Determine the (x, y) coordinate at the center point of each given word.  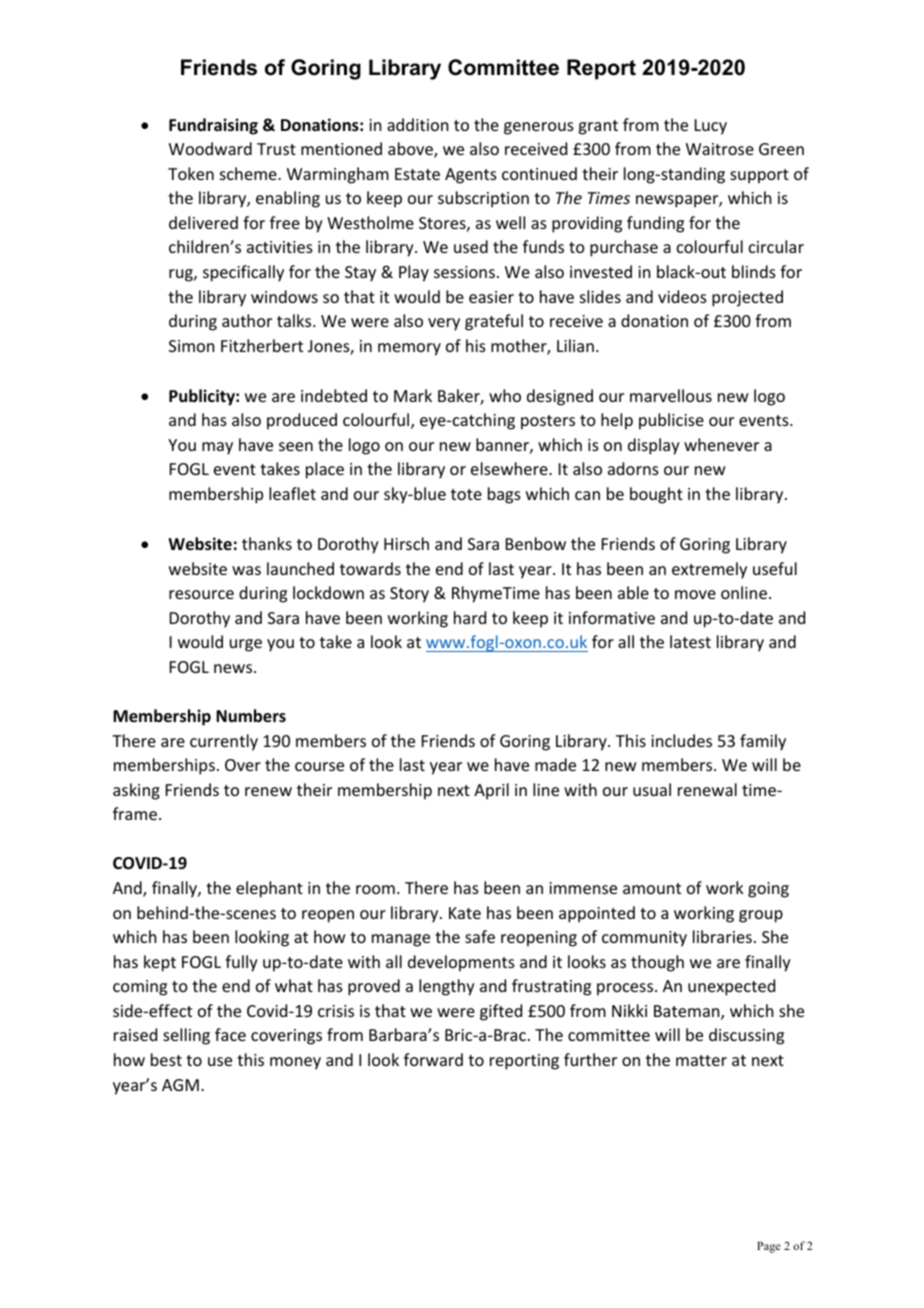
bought (656, 495)
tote (466, 494)
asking (136, 791)
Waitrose (720, 149)
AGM (180, 1085)
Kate (465, 913)
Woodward (210, 148)
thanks (267, 543)
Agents (471, 176)
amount (652, 888)
